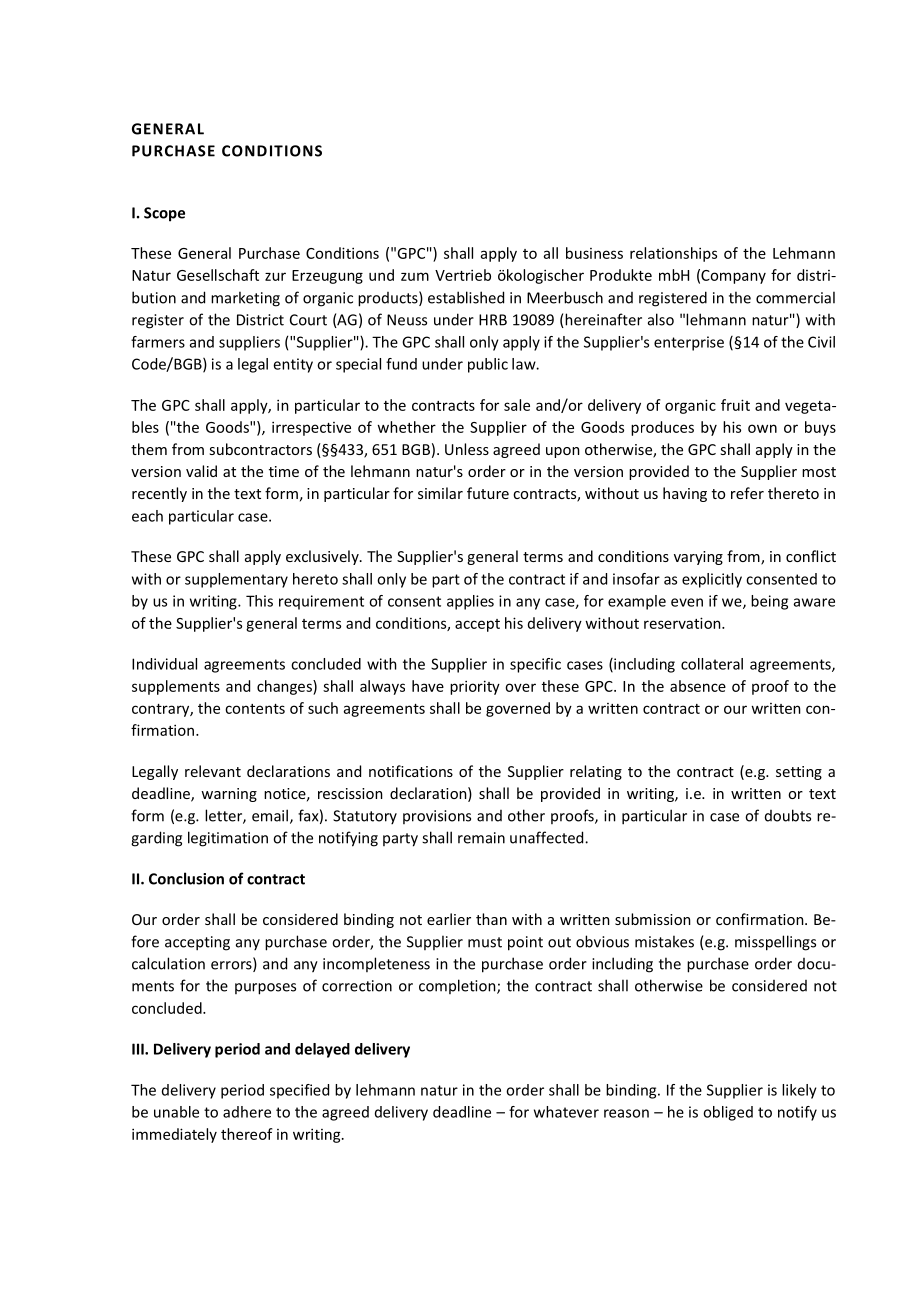  What do you see at coordinates (728, 1113) in the screenshot?
I see `obliged` at bounding box center [728, 1113].
